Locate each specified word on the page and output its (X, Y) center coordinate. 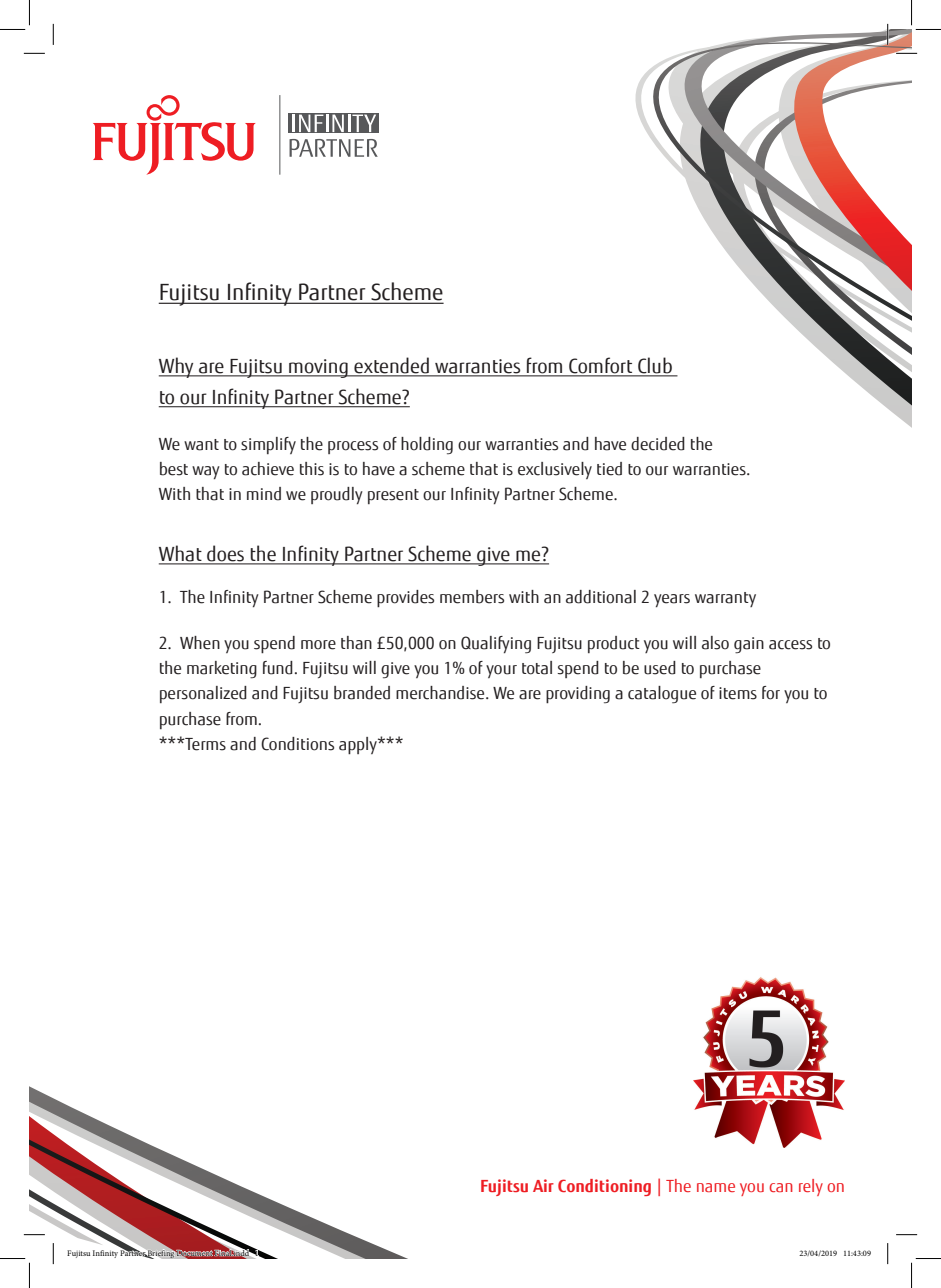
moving (318, 368)
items (738, 693)
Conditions (297, 744)
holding (427, 445)
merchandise (441, 693)
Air (543, 1185)
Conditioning (604, 1187)
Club (655, 366)
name (716, 1187)
